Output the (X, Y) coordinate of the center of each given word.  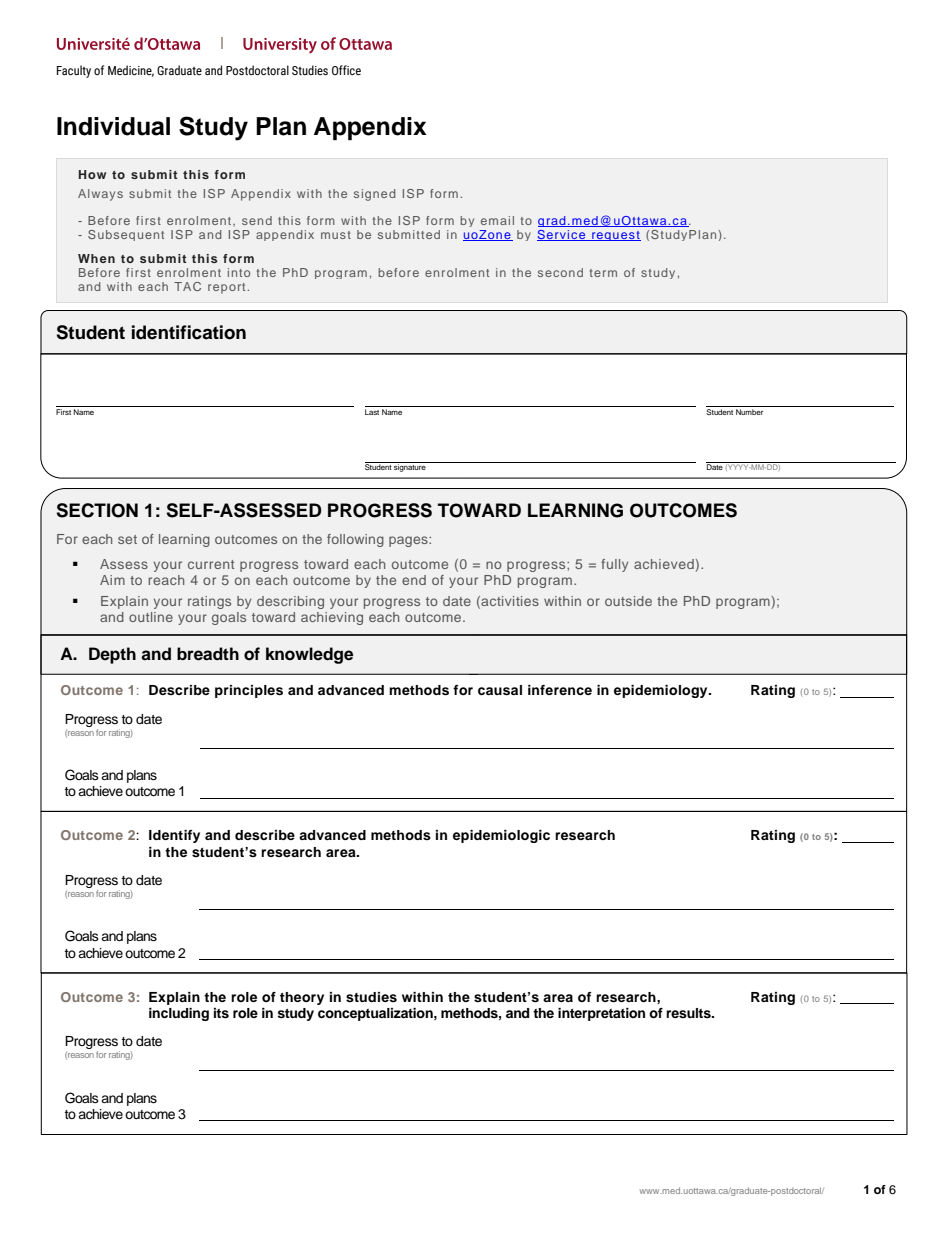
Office (346, 70)
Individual (113, 126)
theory (302, 998)
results (689, 1013)
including (179, 1014)
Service (562, 235)
